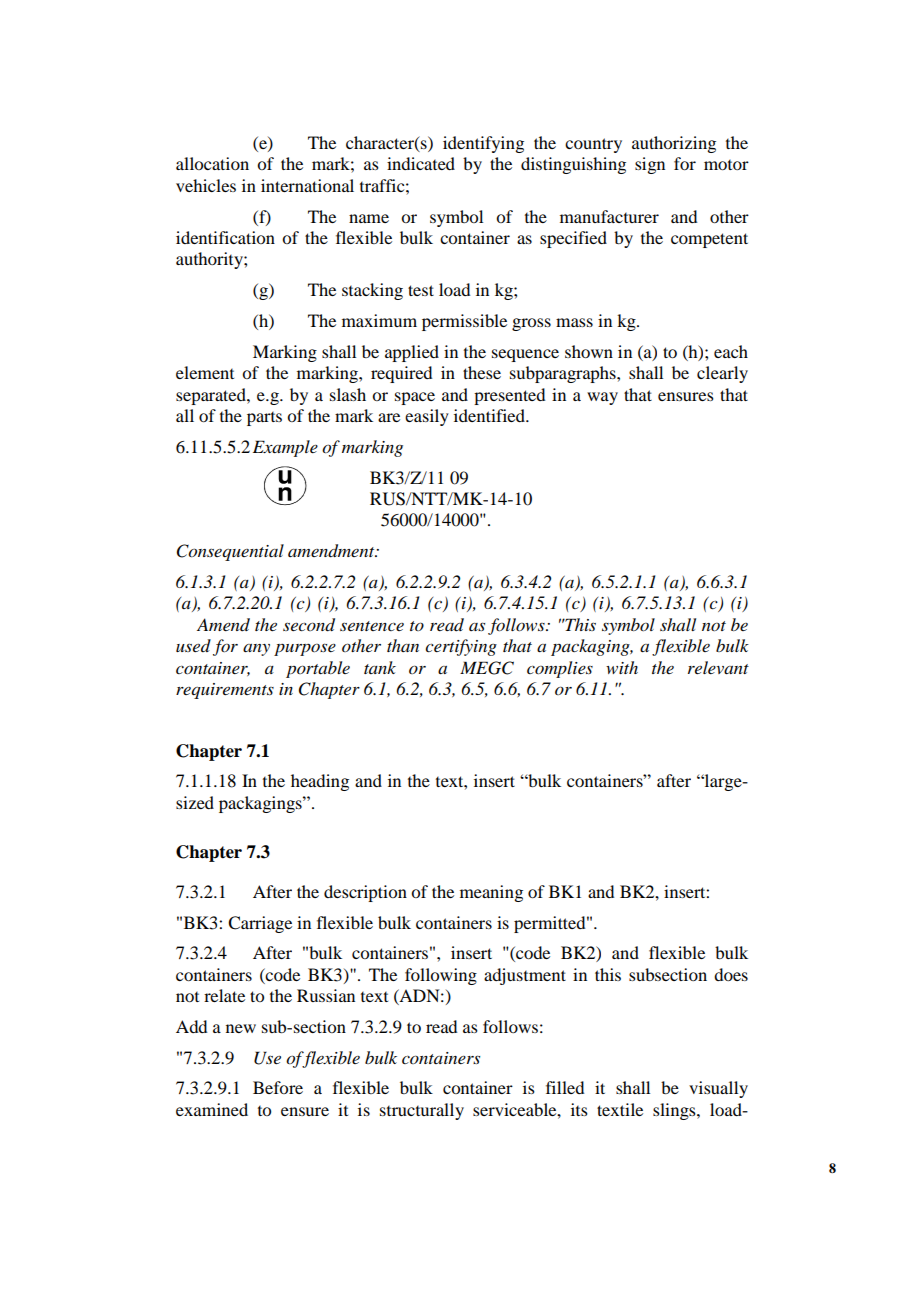 Image resolution: width=924 pixels, height=1308 pixels. I want to click on element, so click(205, 372).
